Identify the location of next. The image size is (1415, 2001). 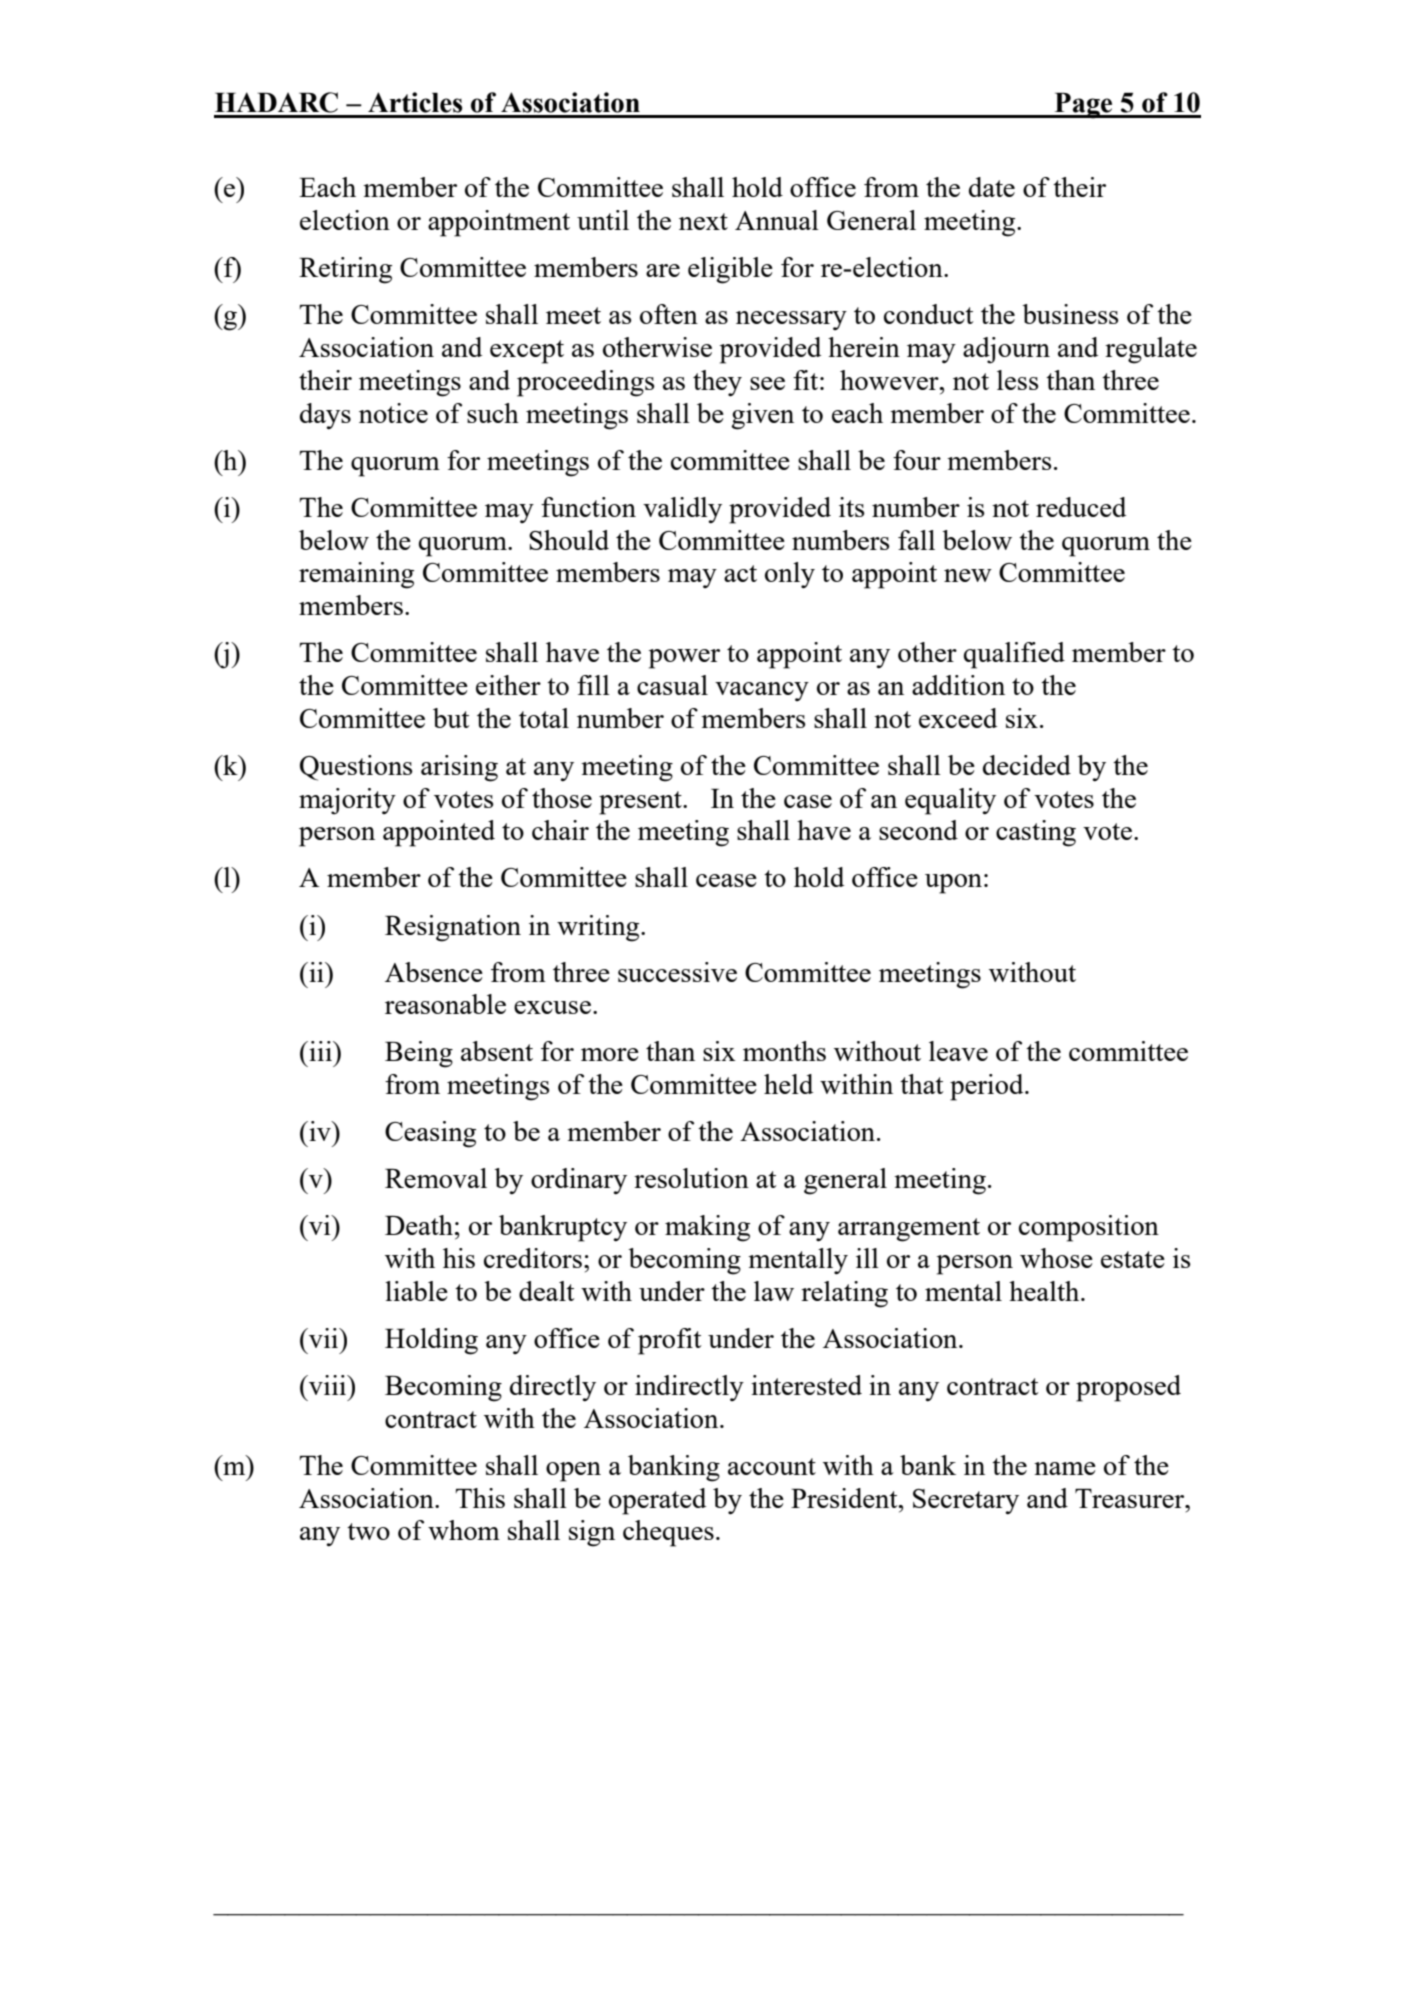
(703, 221).
